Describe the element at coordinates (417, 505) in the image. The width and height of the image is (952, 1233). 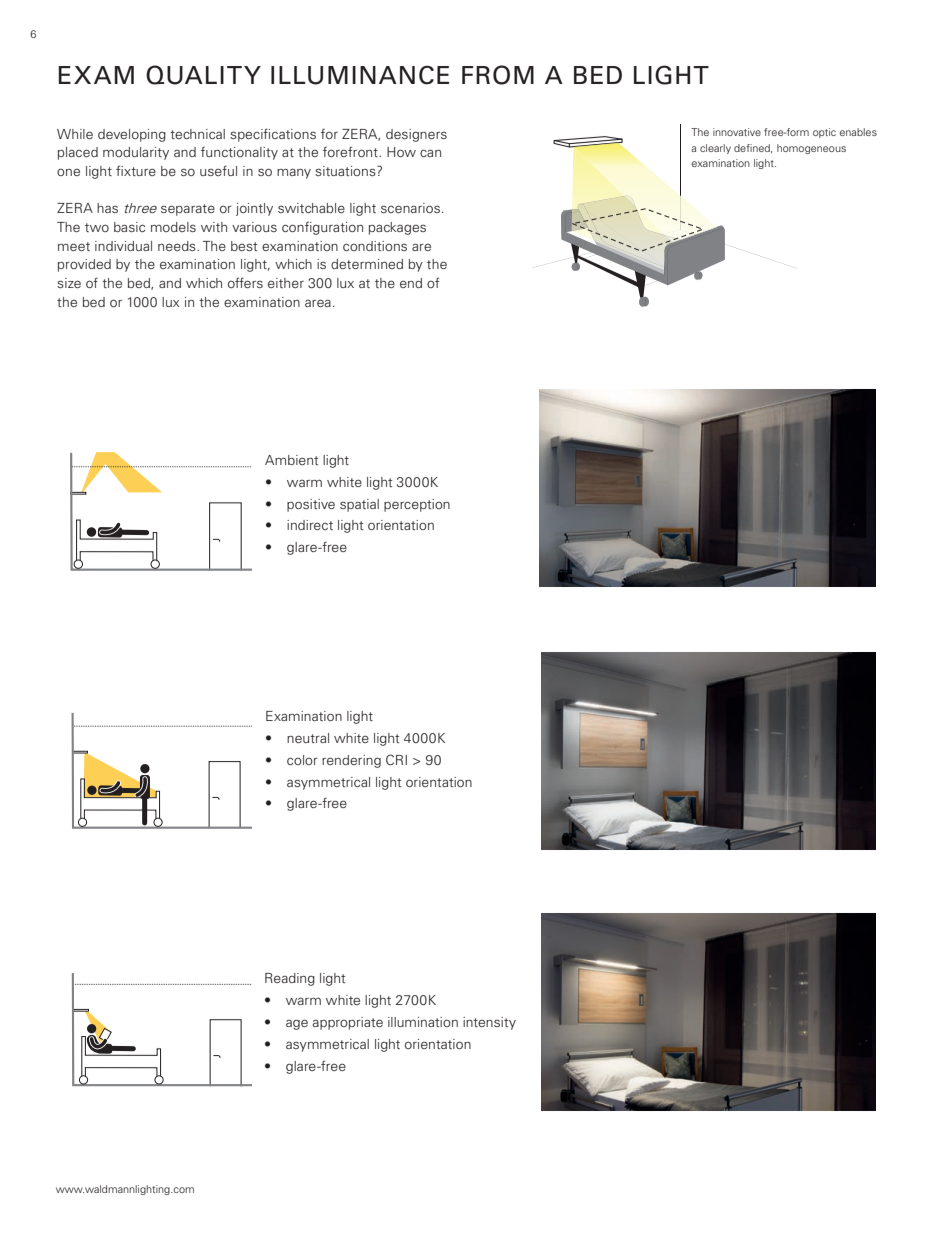
I see `perception` at that location.
